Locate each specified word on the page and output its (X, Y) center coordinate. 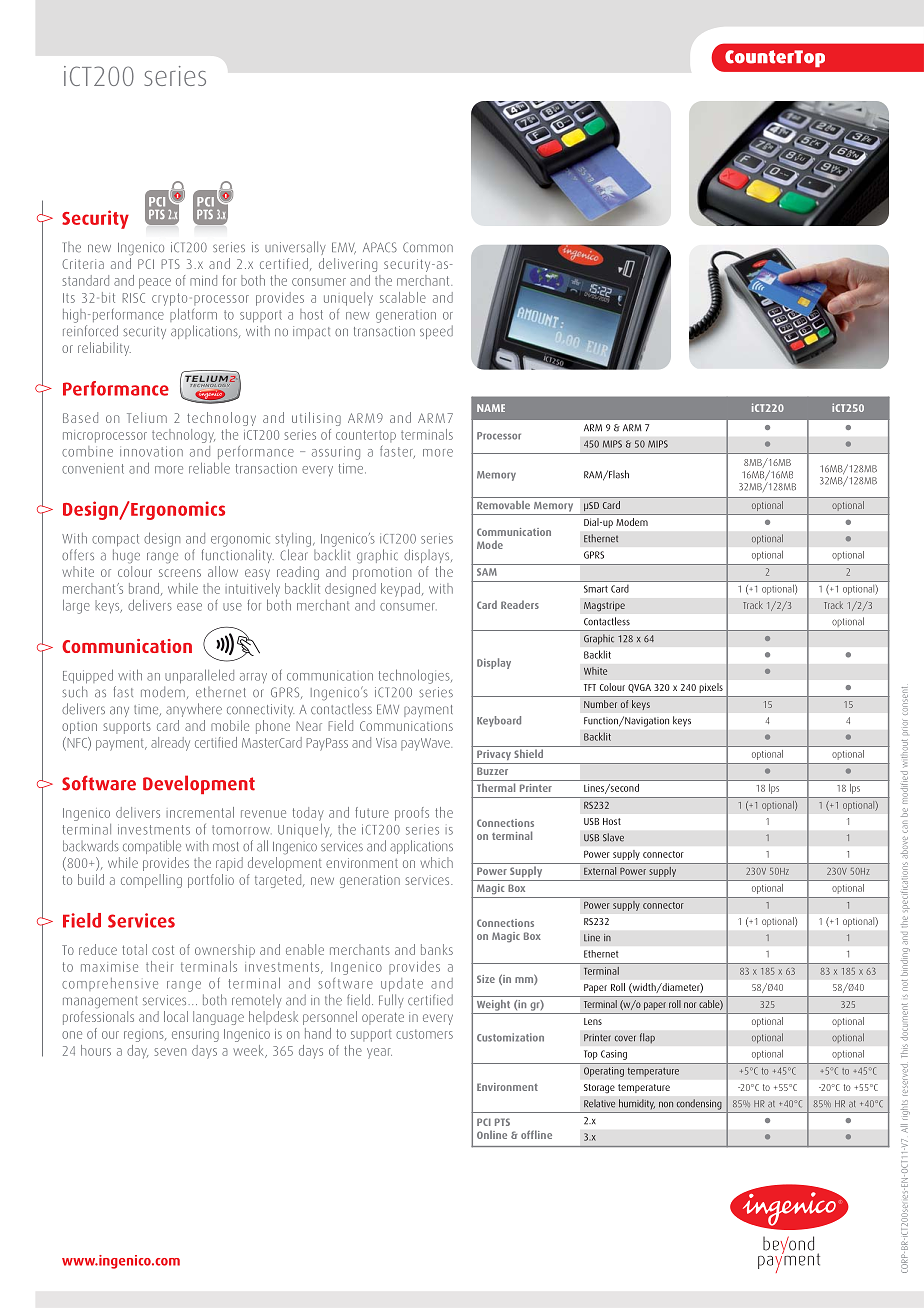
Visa (386, 743)
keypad (402, 590)
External (600, 871)
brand (144, 588)
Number (600, 704)
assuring (336, 453)
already (170, 744)
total (134, 949)
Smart (596, 589)
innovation (151, 451)
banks (437, 949)
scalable (403, 297)
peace (155, 283)
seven (170, 1052)
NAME (491, 408)
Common (428, 247)
